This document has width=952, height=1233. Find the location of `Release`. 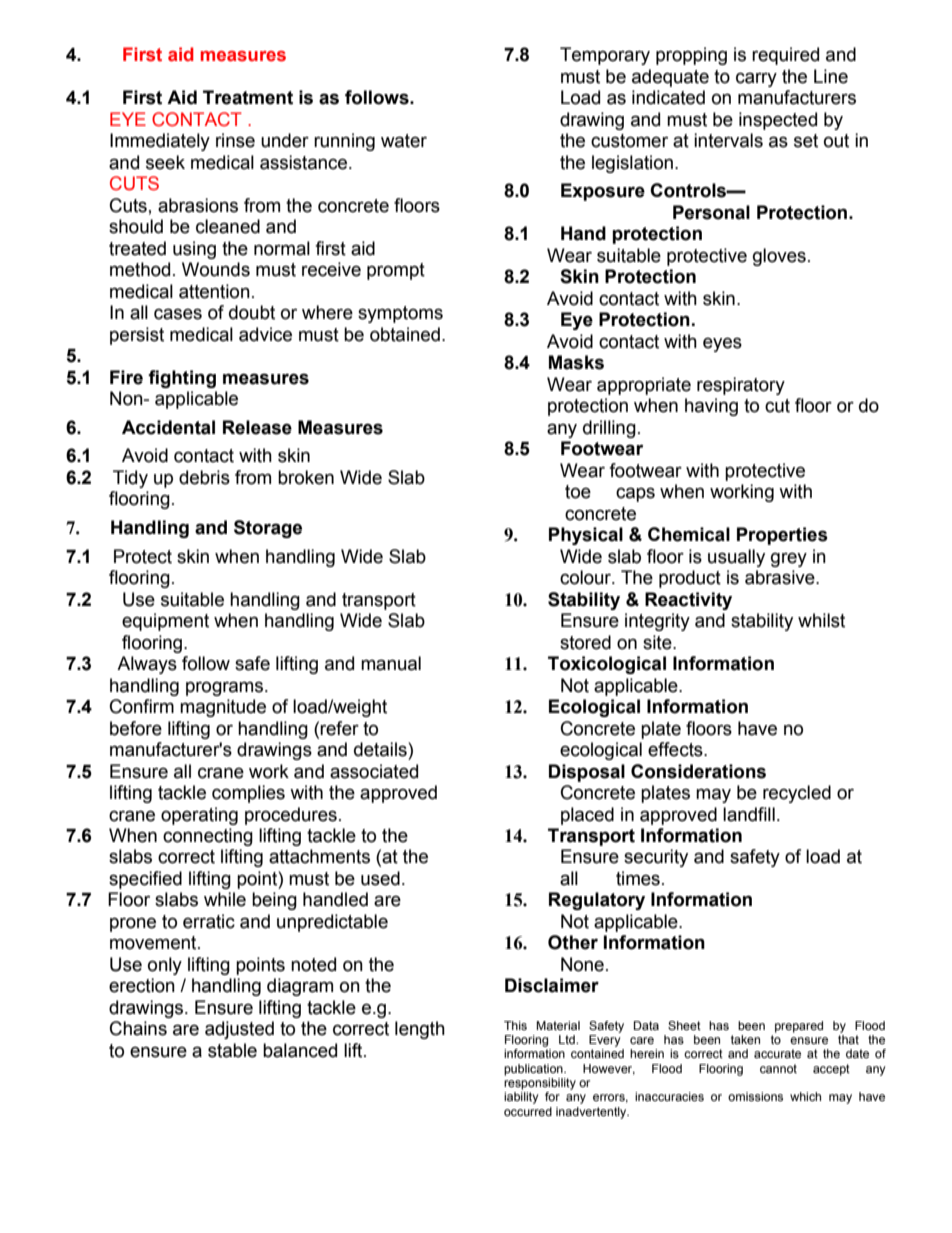

Release is located at coordinates (257, 427).
